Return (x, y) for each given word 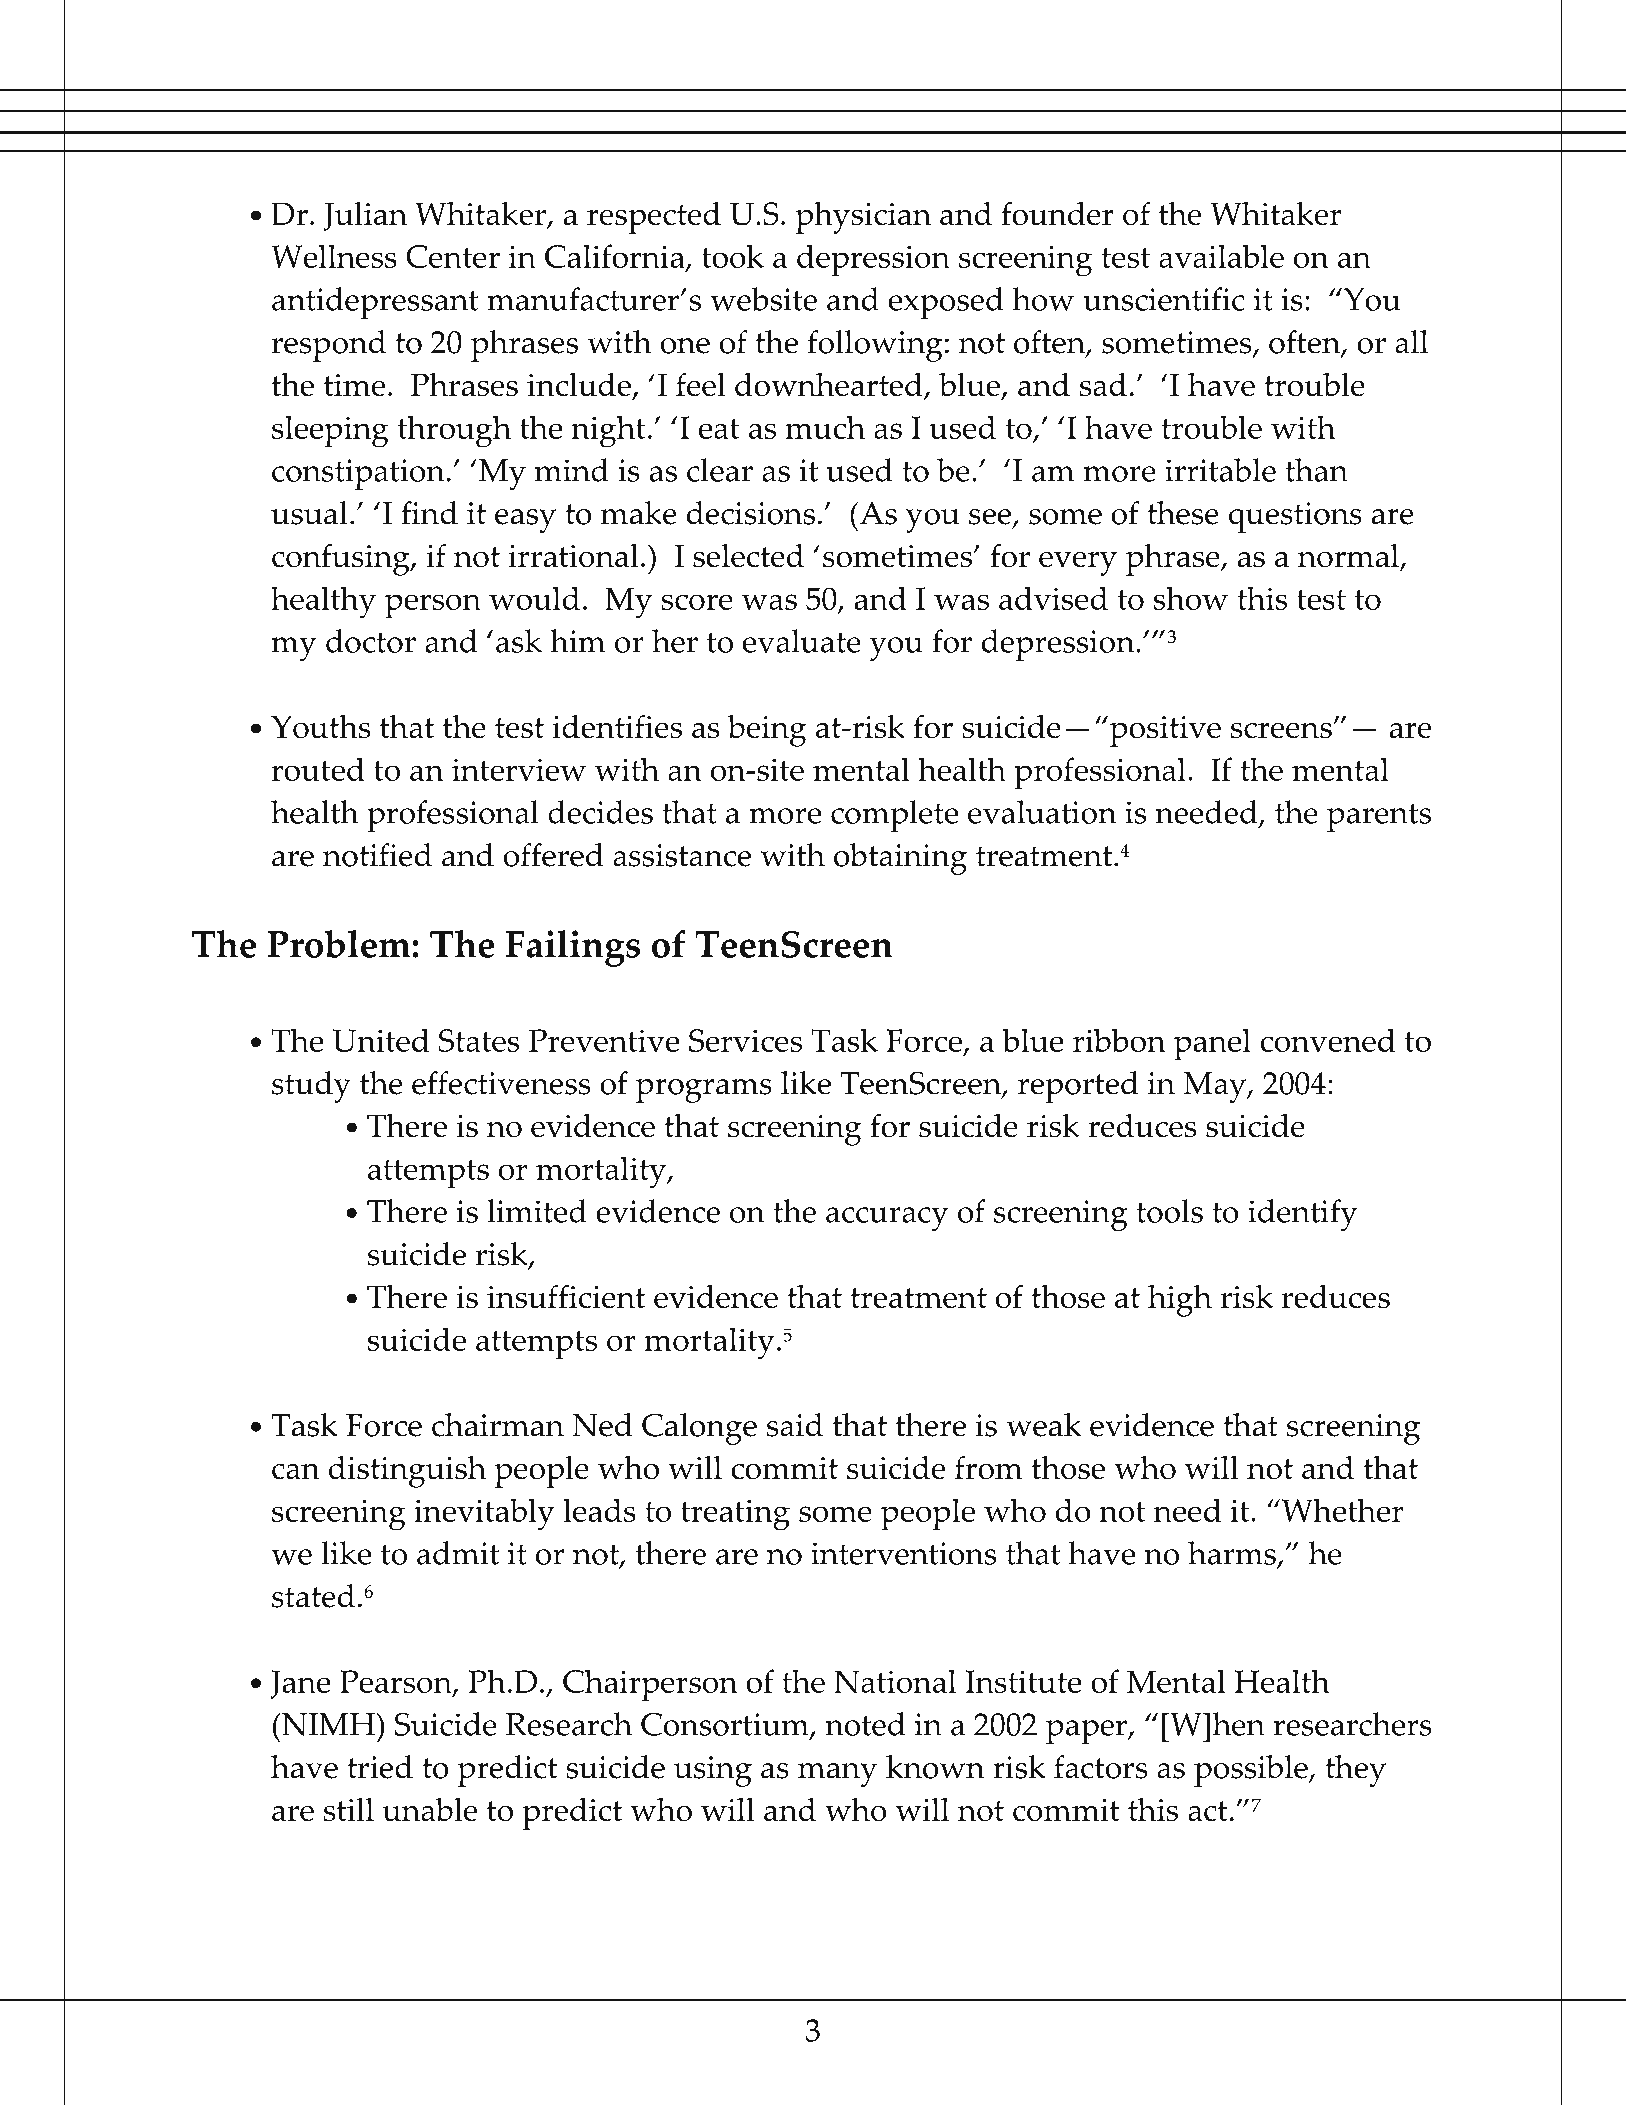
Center (453, 256)
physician (863, 218)
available (1221, 256)
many (837, 1775)
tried (380, 1767)
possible (1252, 1771)
